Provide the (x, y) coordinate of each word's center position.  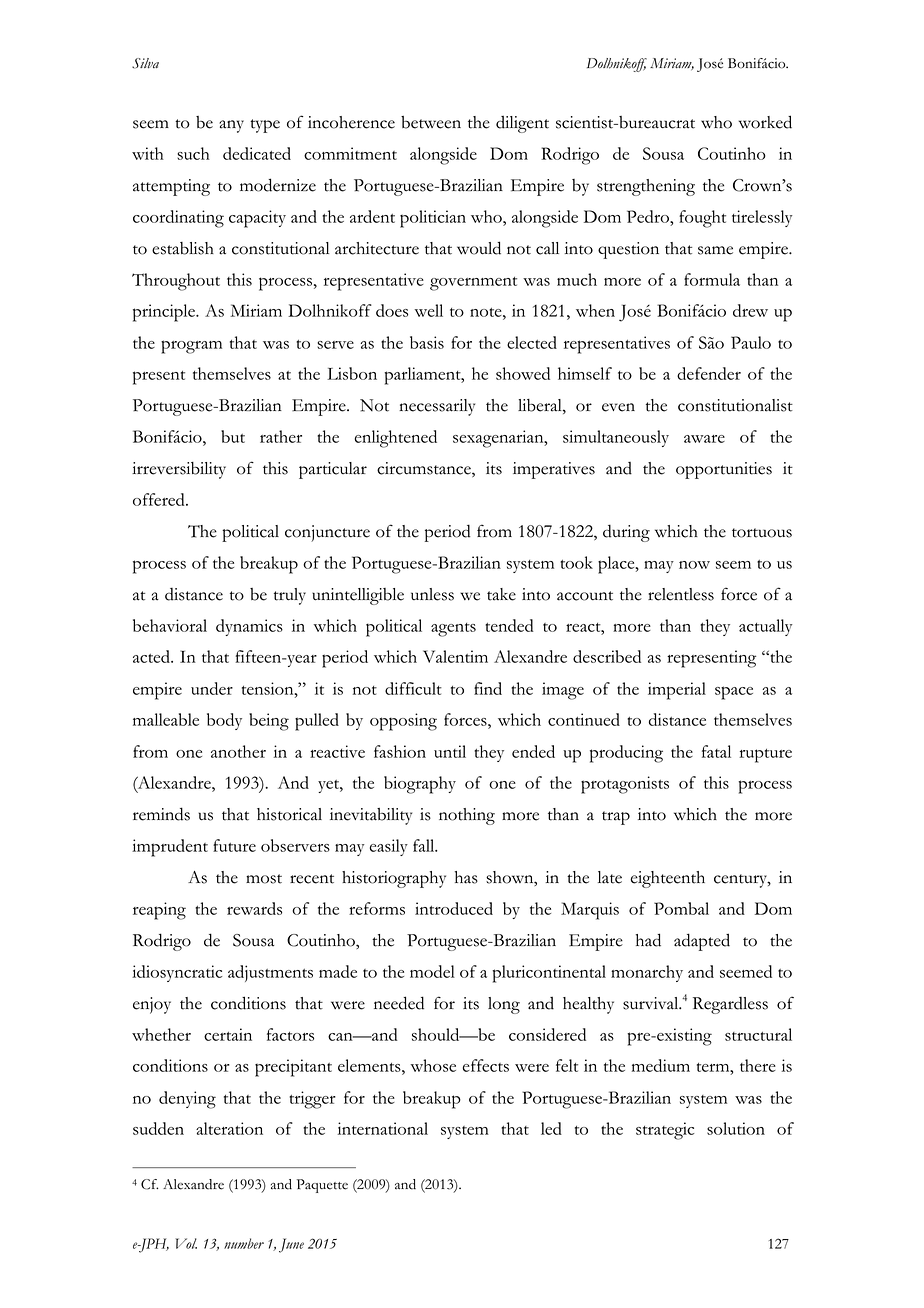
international (383, 1128)
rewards (254, 908)
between (431, 122)
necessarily (437, 407)
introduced (454, 908)
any (231, 126)
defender (709, 373)
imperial (677, 691)
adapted (702, 942)
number (244, 1243)
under (212, 688)
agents (453, 630)
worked (765, 122)
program (191, 347)
